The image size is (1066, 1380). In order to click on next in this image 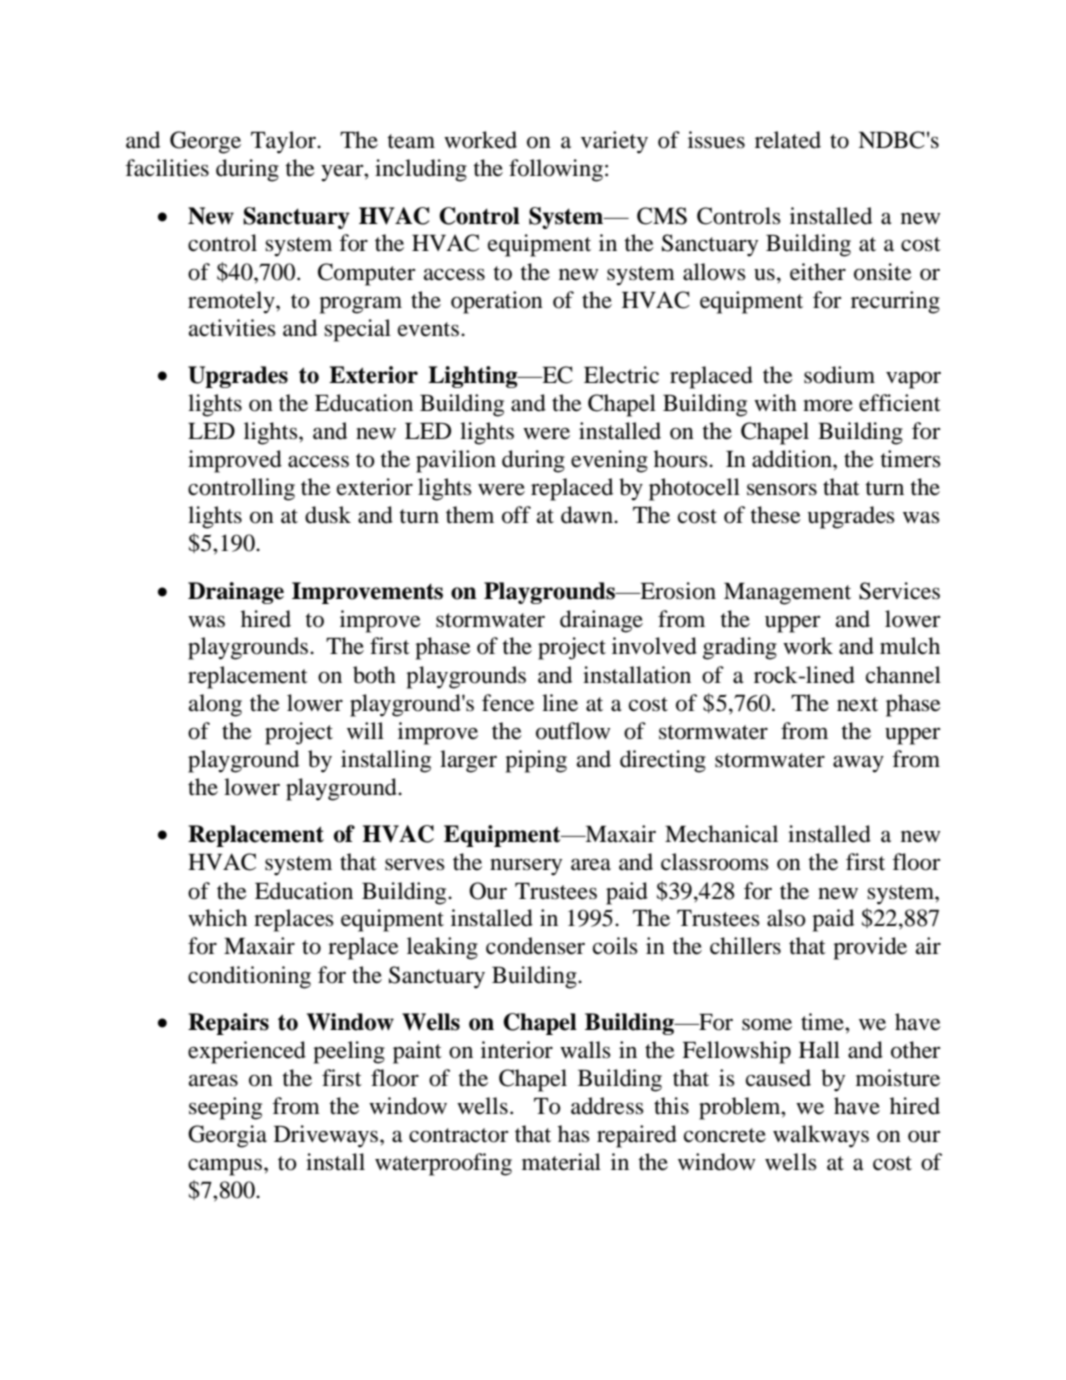, I will do `click(857, 704)`.
